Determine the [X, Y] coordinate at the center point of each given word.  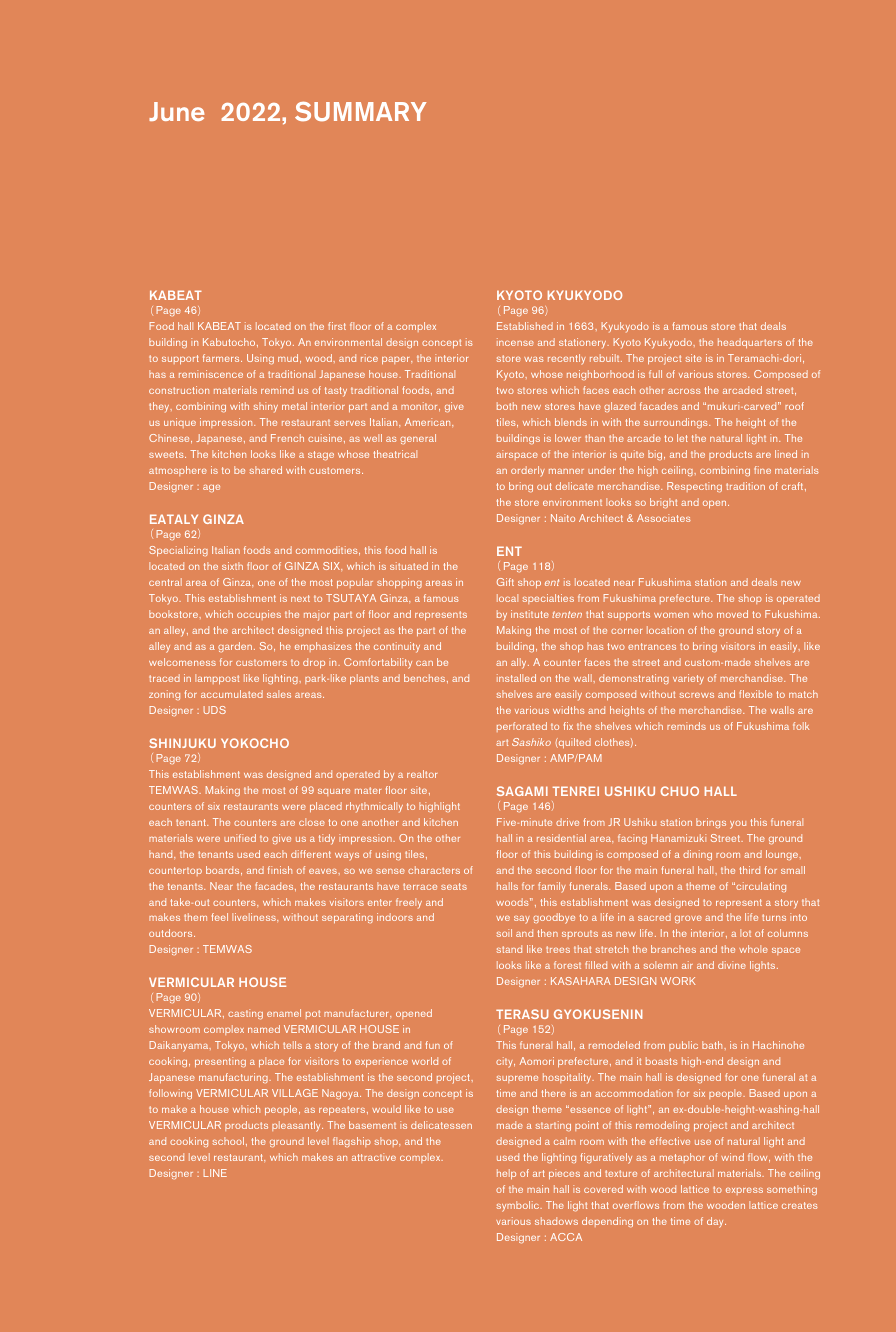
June [176, 111]
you [738, 825]
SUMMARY [361, 111]
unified [240, 838]
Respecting [694, 487]
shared [266, 470]
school [228, 1141]
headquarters [750, 343]
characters [434, 870]
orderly [528, 471]
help [506, 1174]
